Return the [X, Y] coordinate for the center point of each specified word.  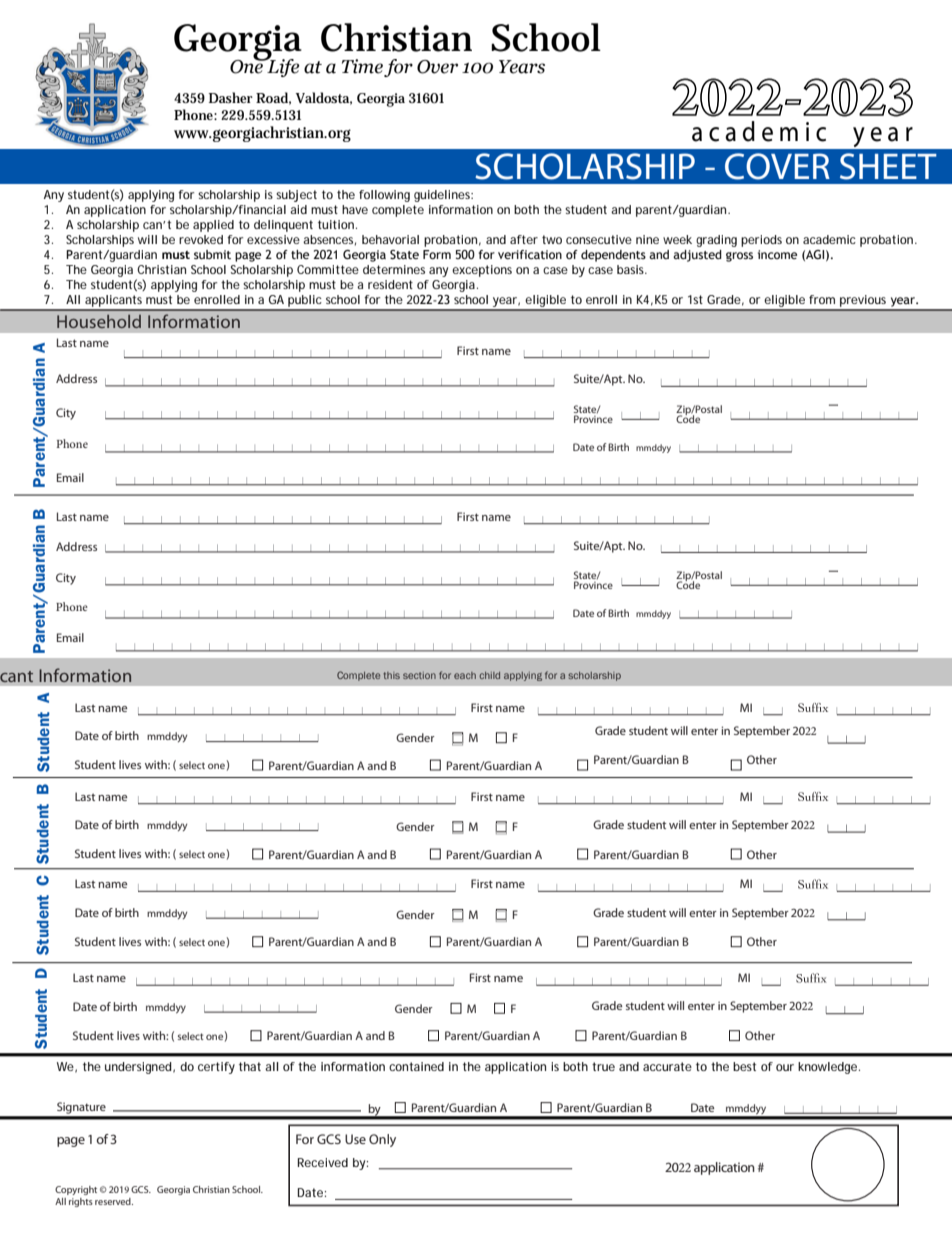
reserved [114, 1201]
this [391, 675]
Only [382, 1140]
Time [362, 66]
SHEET [888, 166]
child [489, 675]
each [465, 675]
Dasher [231, 97]
